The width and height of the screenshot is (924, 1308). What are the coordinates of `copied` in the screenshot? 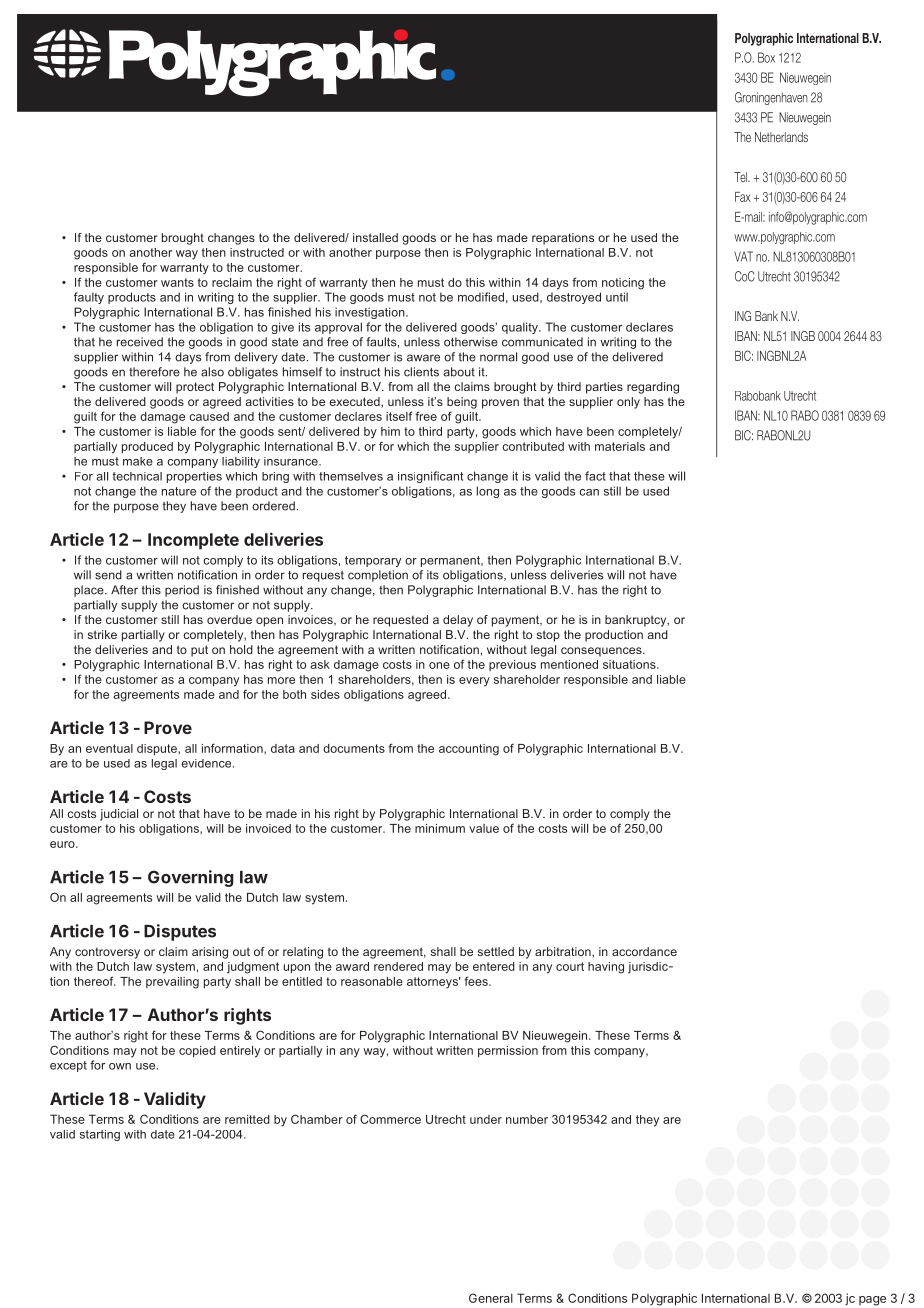 It's located at (197, 1051).
